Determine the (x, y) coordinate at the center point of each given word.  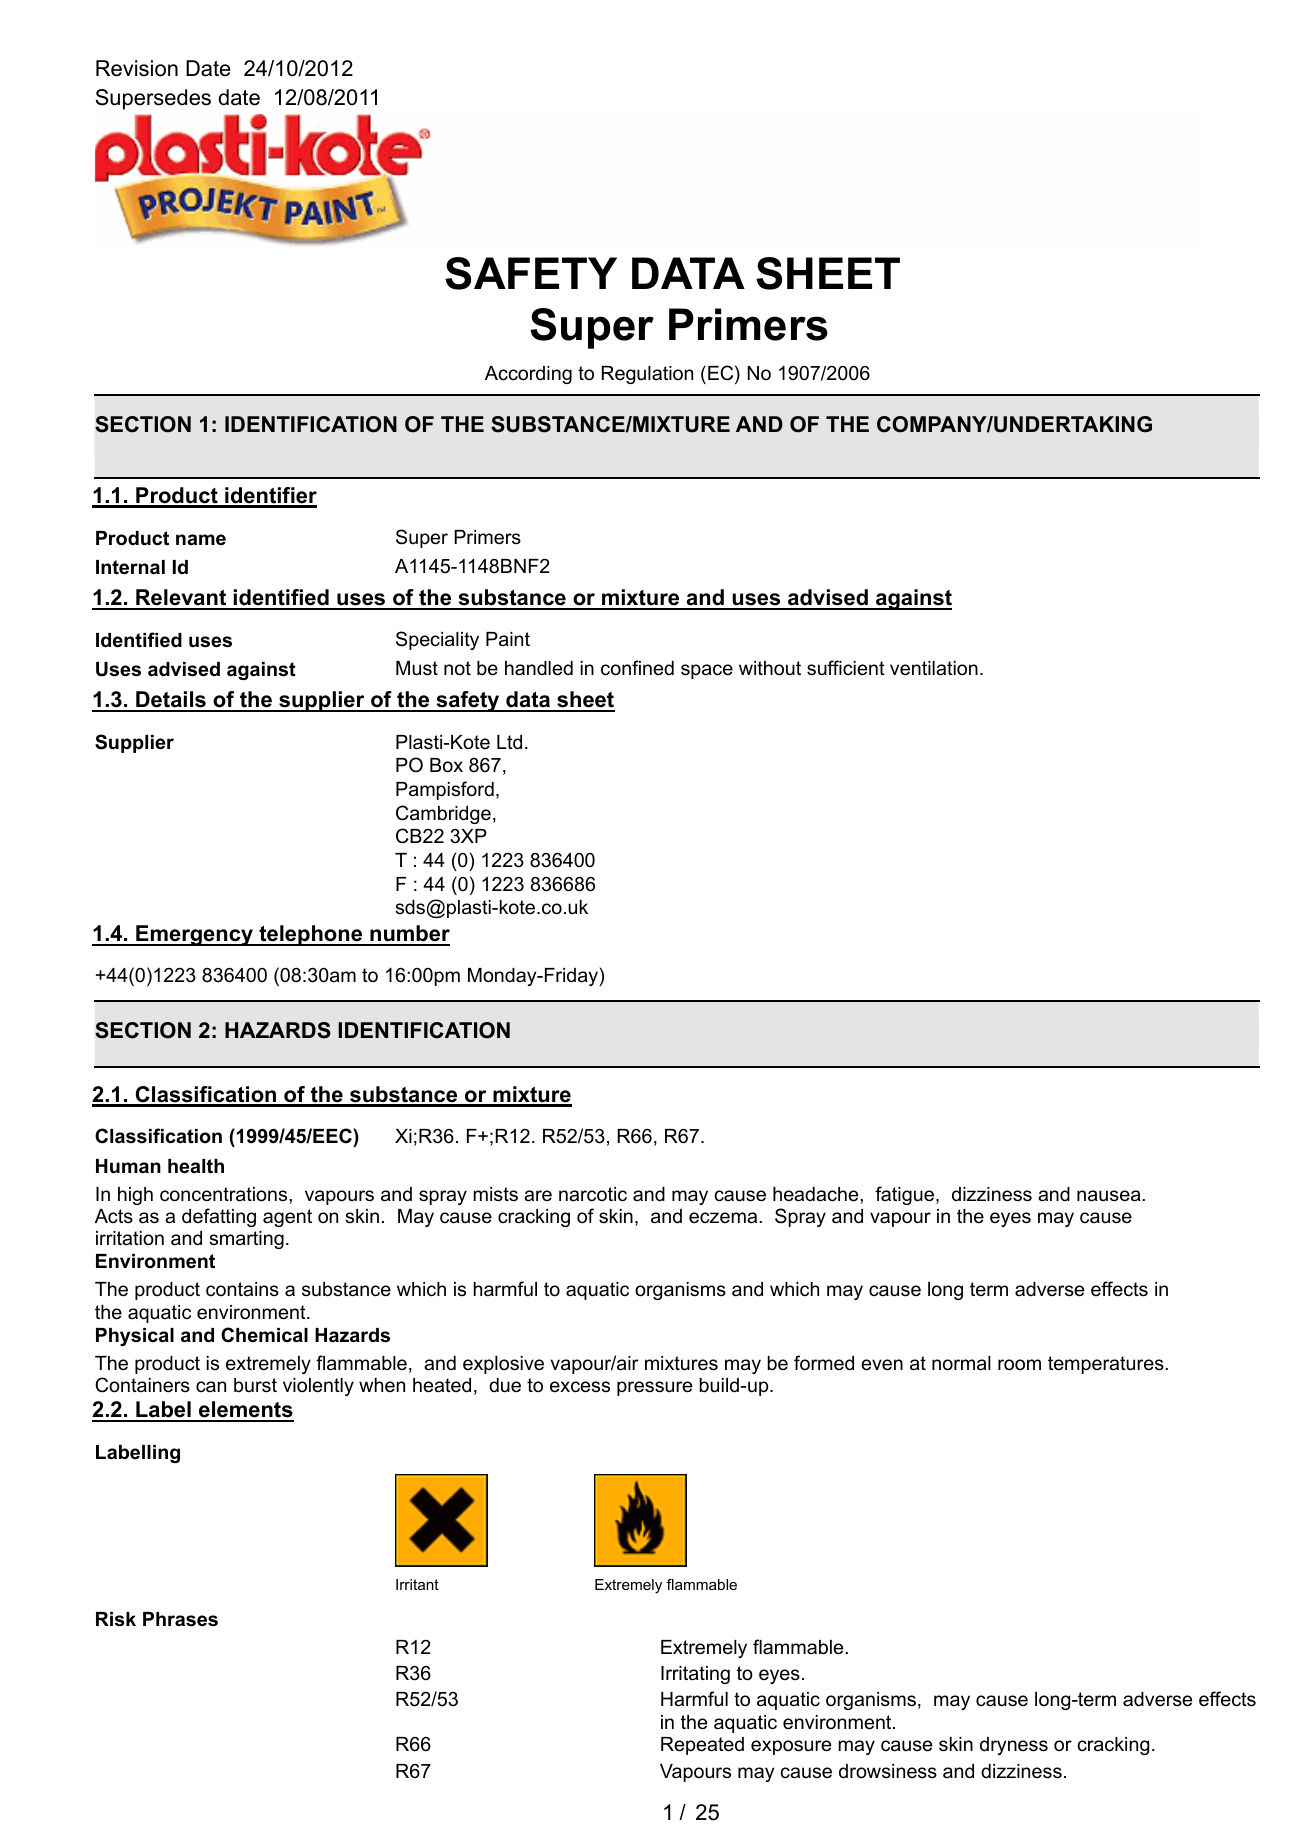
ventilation (934, 668)
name (201, 540)
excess (580, 1387)
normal (961, 1363)
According (528, 375)
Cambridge (443, 814)
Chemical (264, 1335)
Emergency (194, 935)
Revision (137, 68)
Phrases (180, 1619)
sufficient (846, 668)
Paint (508, 639)
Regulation (647, 375)
